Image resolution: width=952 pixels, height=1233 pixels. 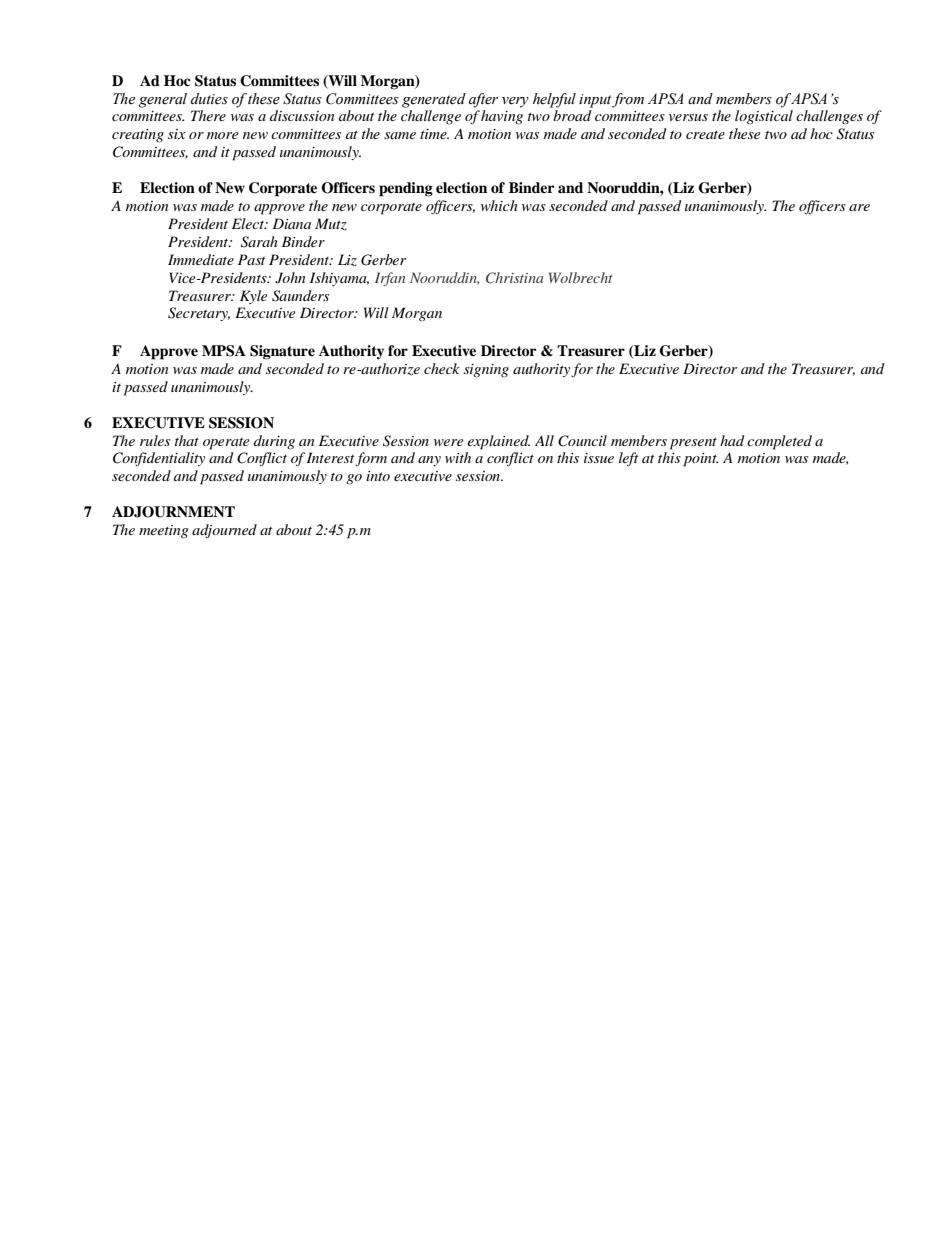 I want to click on into, so click(x=378, y=476).
